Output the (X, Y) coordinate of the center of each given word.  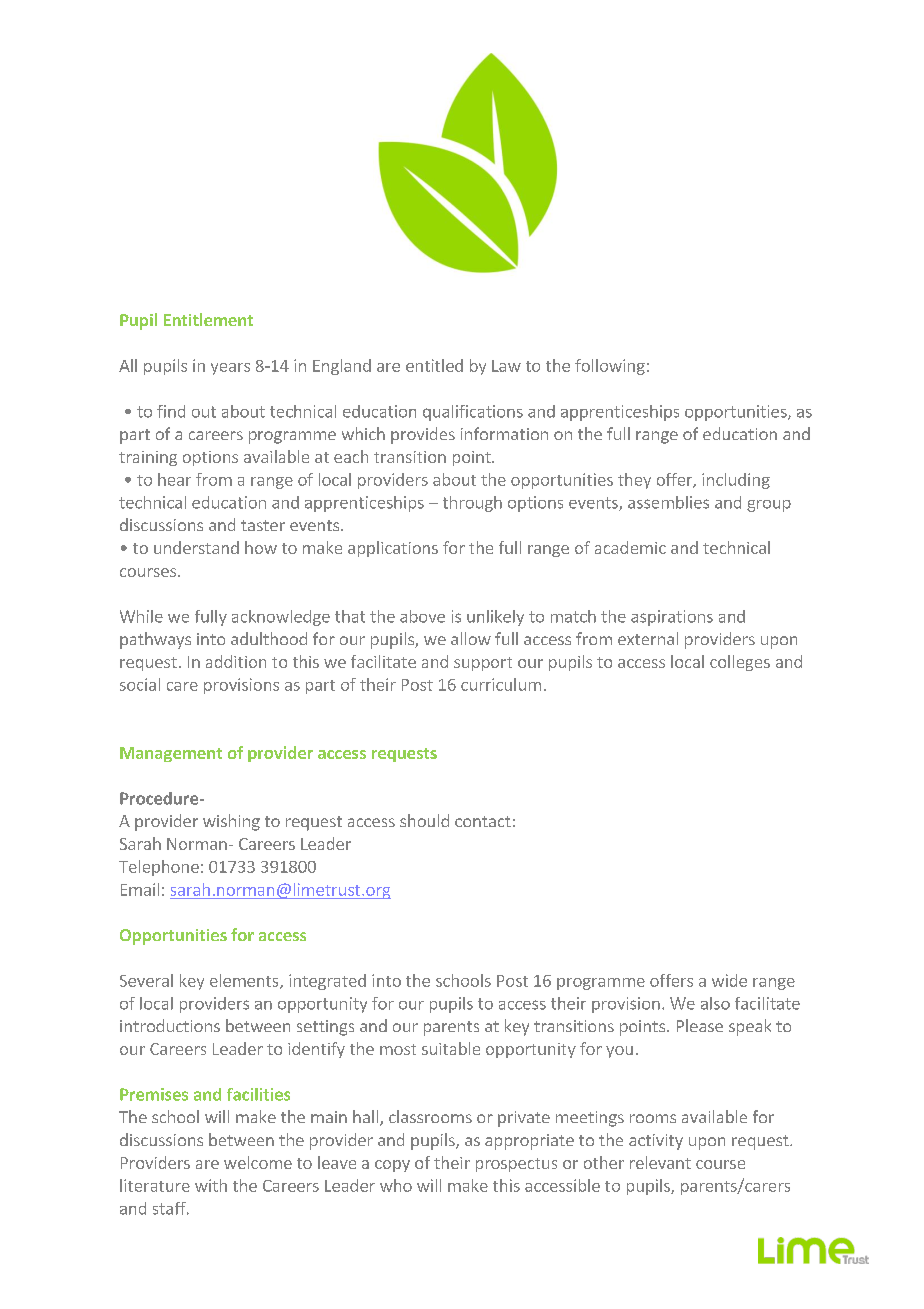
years (230, 369)
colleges (740, 663)
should (424, 820)
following (610, 367)
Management (171, 754)
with (211, 1185)
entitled (434, 365)
